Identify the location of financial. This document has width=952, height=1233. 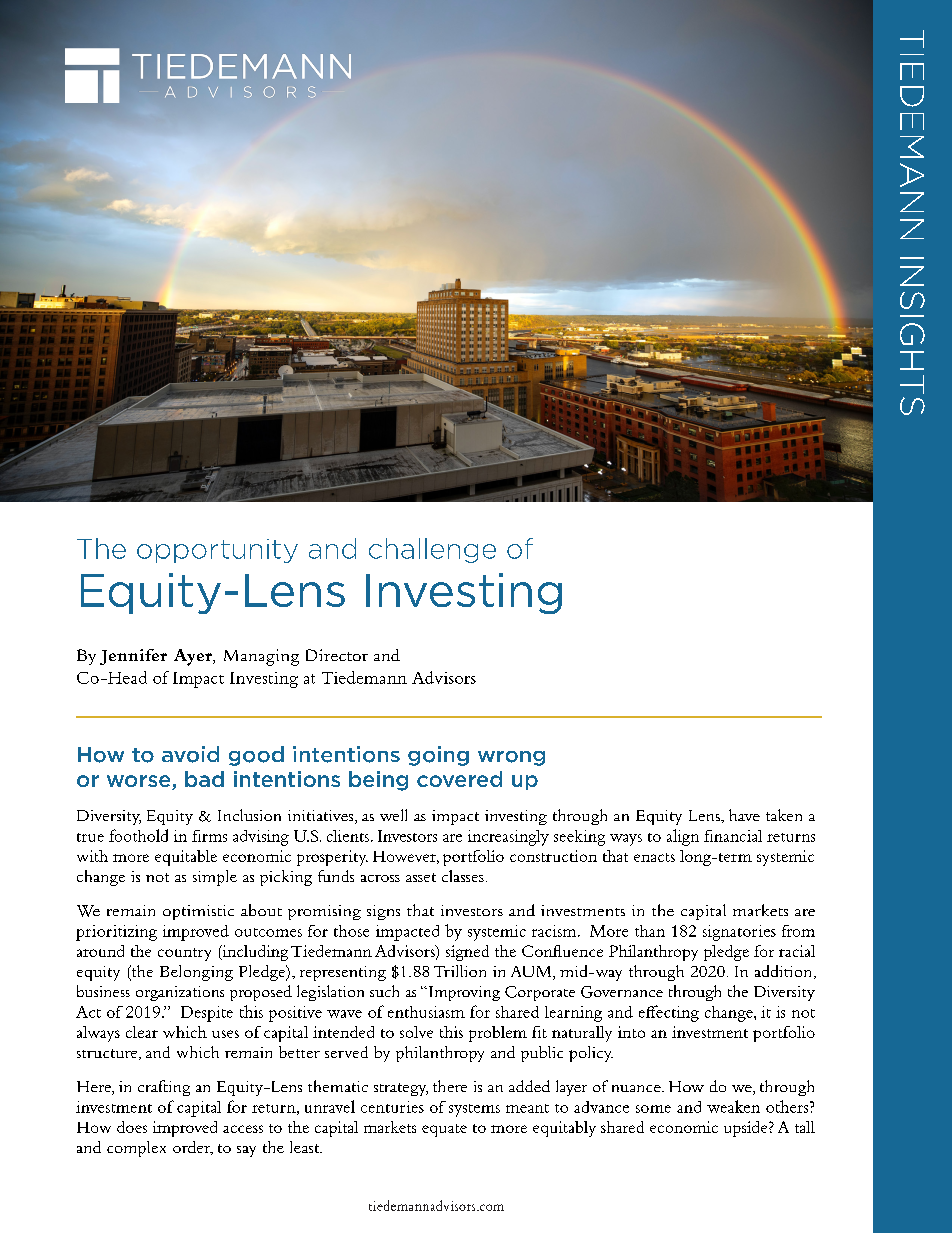
(733, 836).
